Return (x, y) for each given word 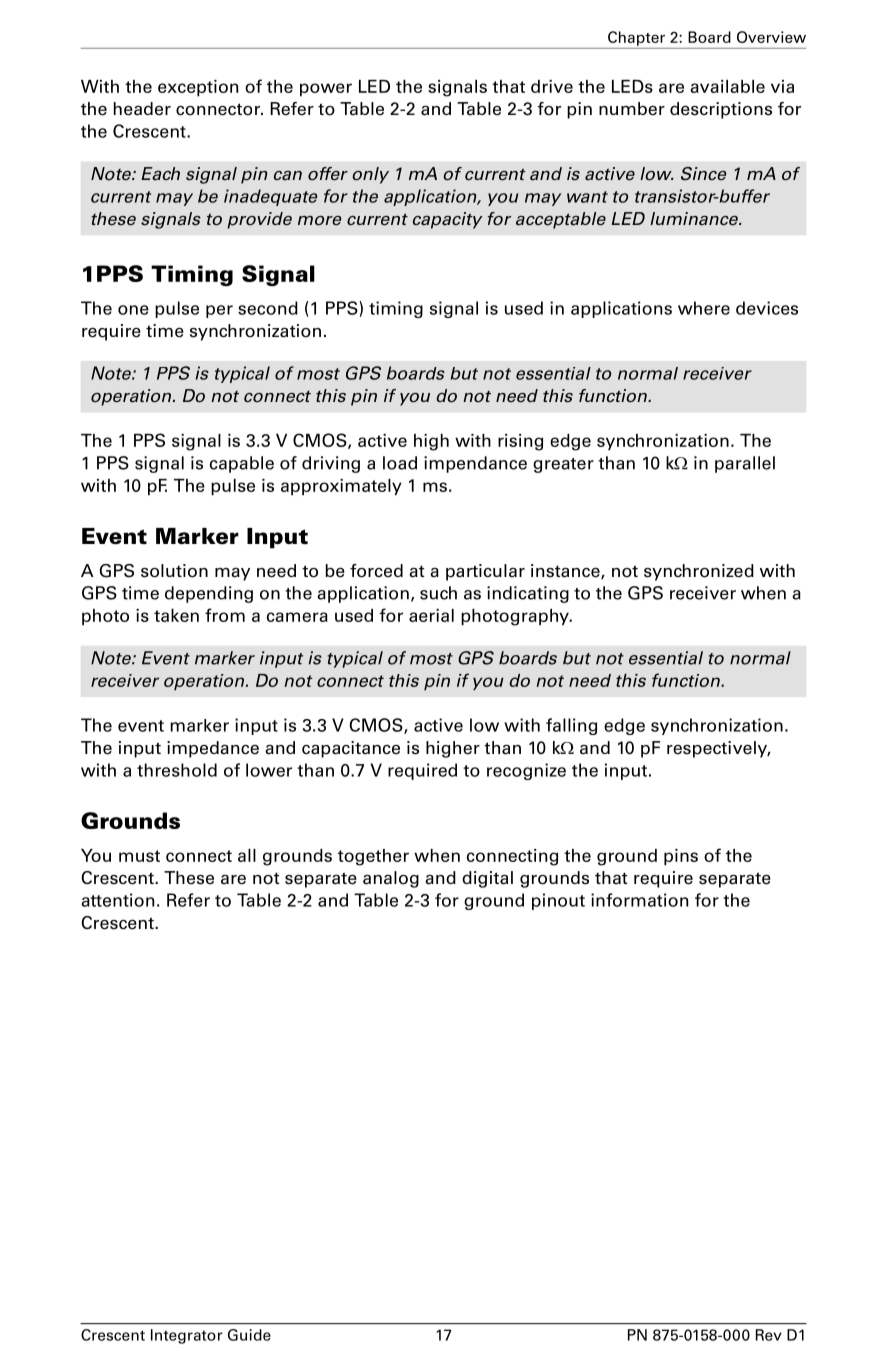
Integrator (187, 1336)
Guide (249, 1335)
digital (487, 879)
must (139, 856)
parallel (745, 464)
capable (242, 464)
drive (552, 86)
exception (198, 88)
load (400, 463)
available (727, 86)
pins (681, 857)
